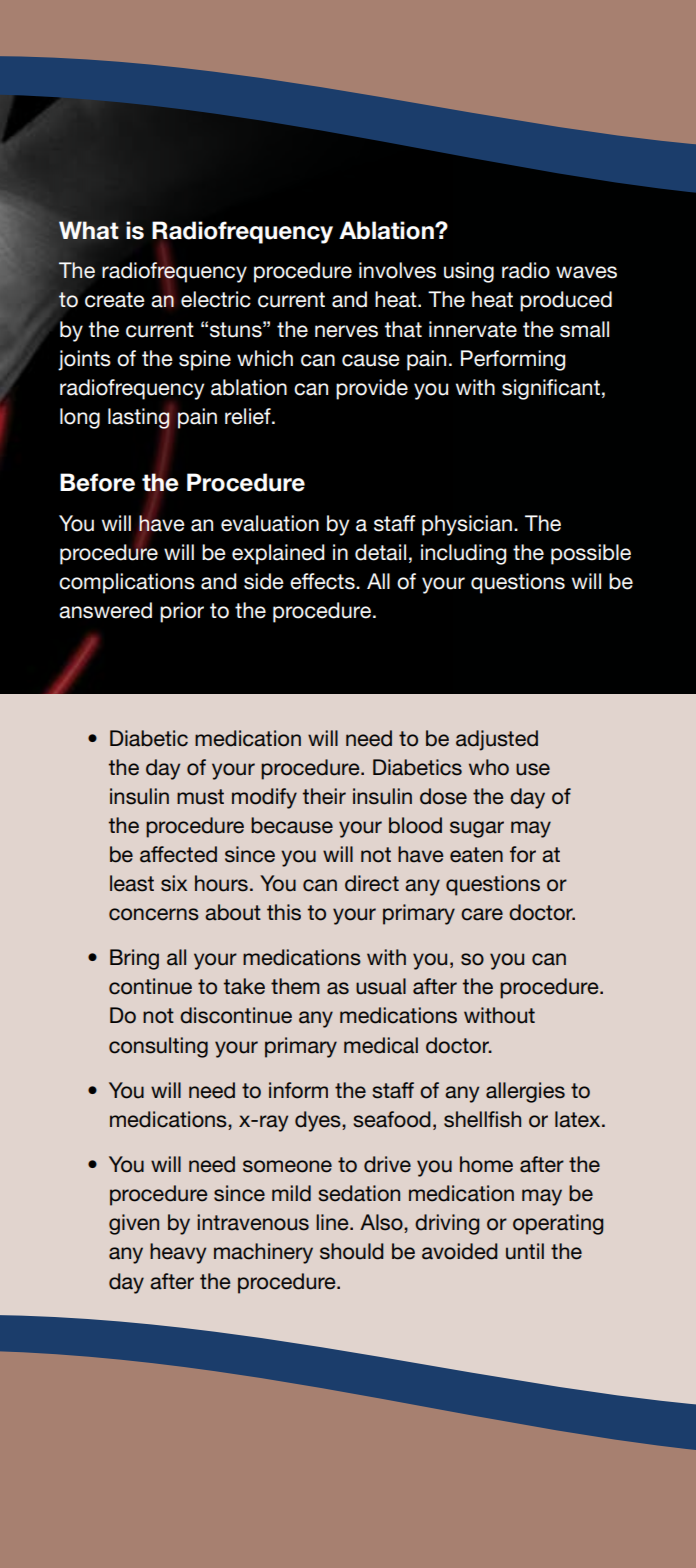 The height and width of the screenshot is (1568, 696). What do you see at coordinates (558, 1224) in the screenshot?
I see `operating` at bounding box center [558, 1224].
